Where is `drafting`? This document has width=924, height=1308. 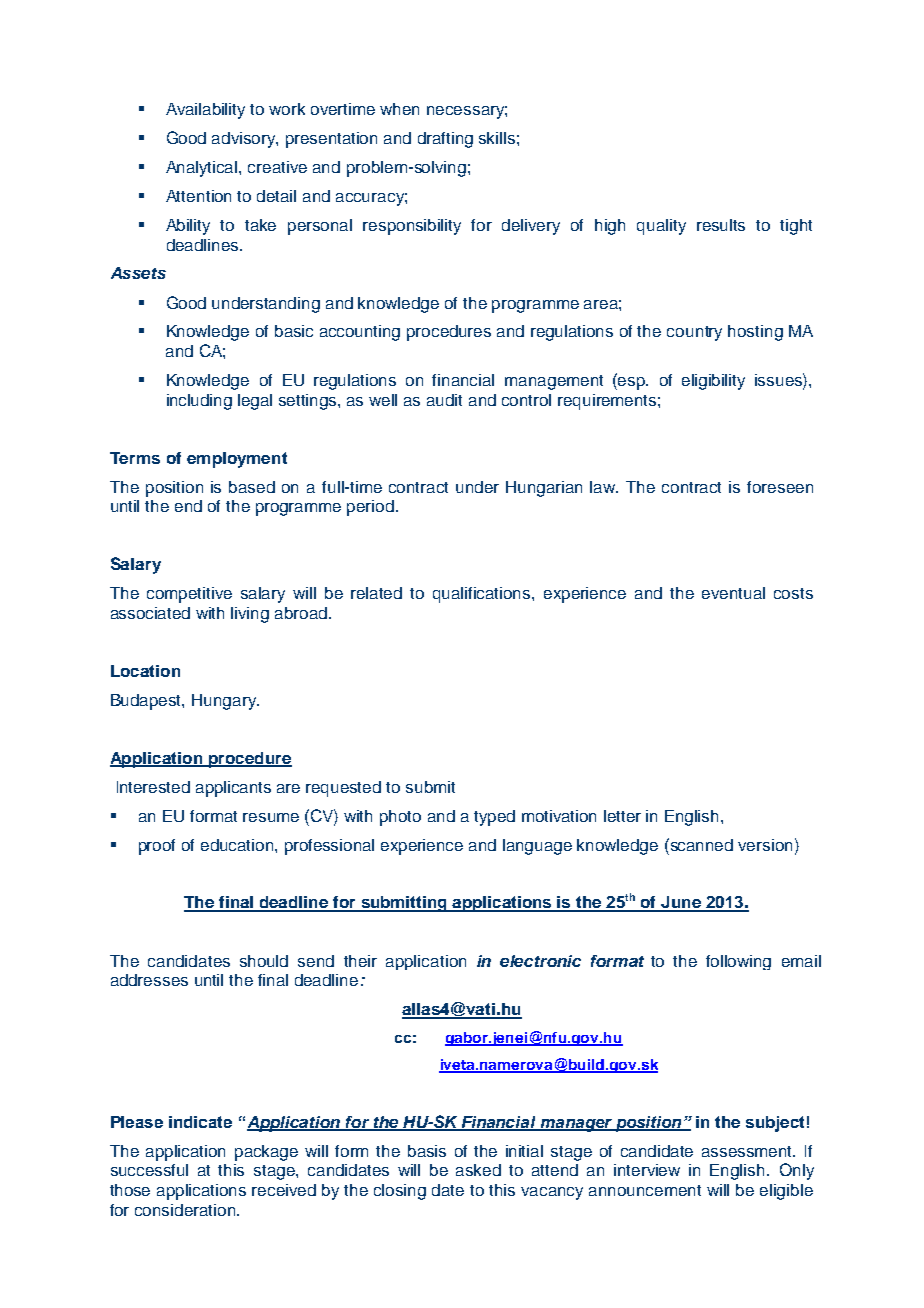
drafting is located at coordinates (445, 140).
